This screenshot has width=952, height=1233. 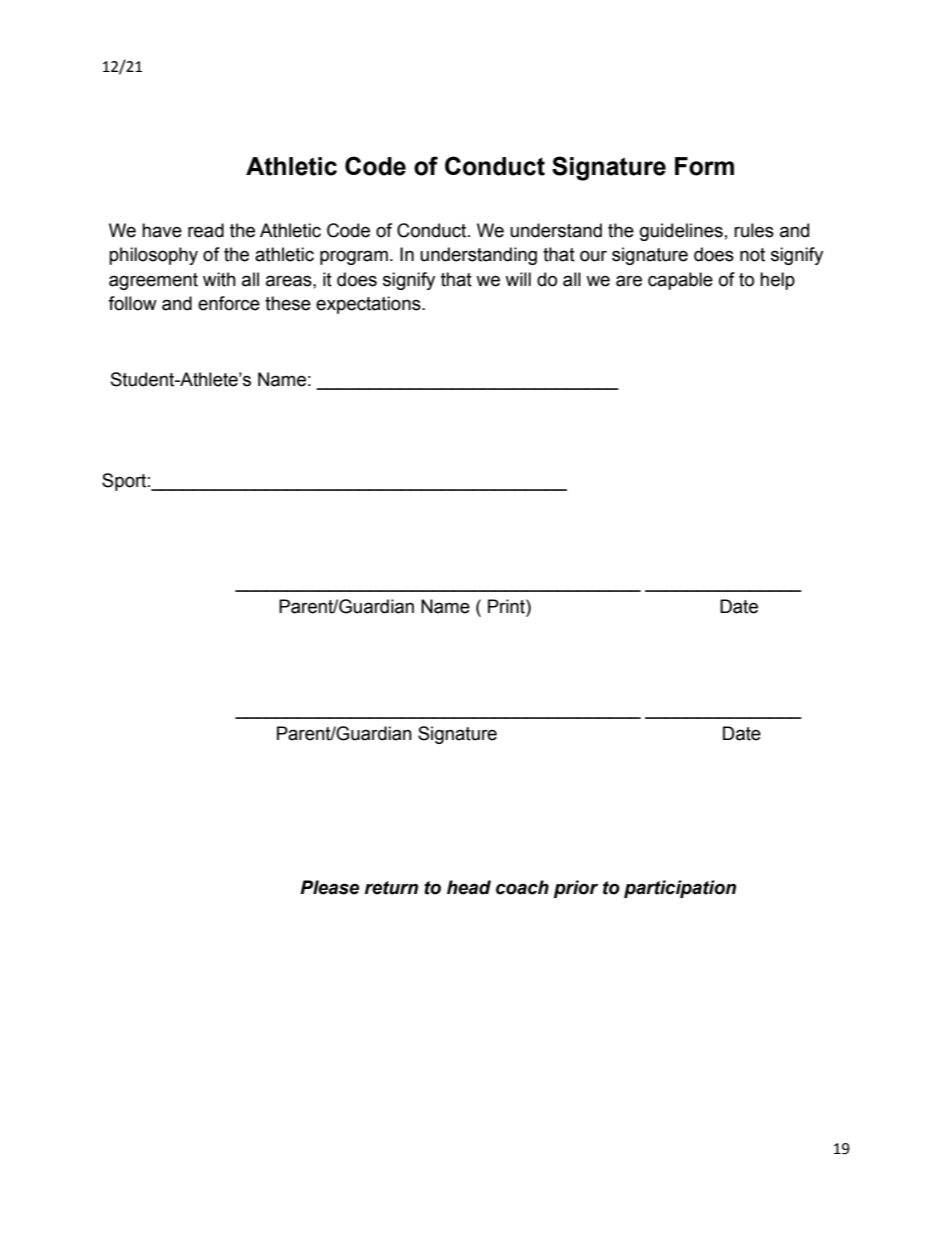 I want to click on head, so click(x=469, y=887).
